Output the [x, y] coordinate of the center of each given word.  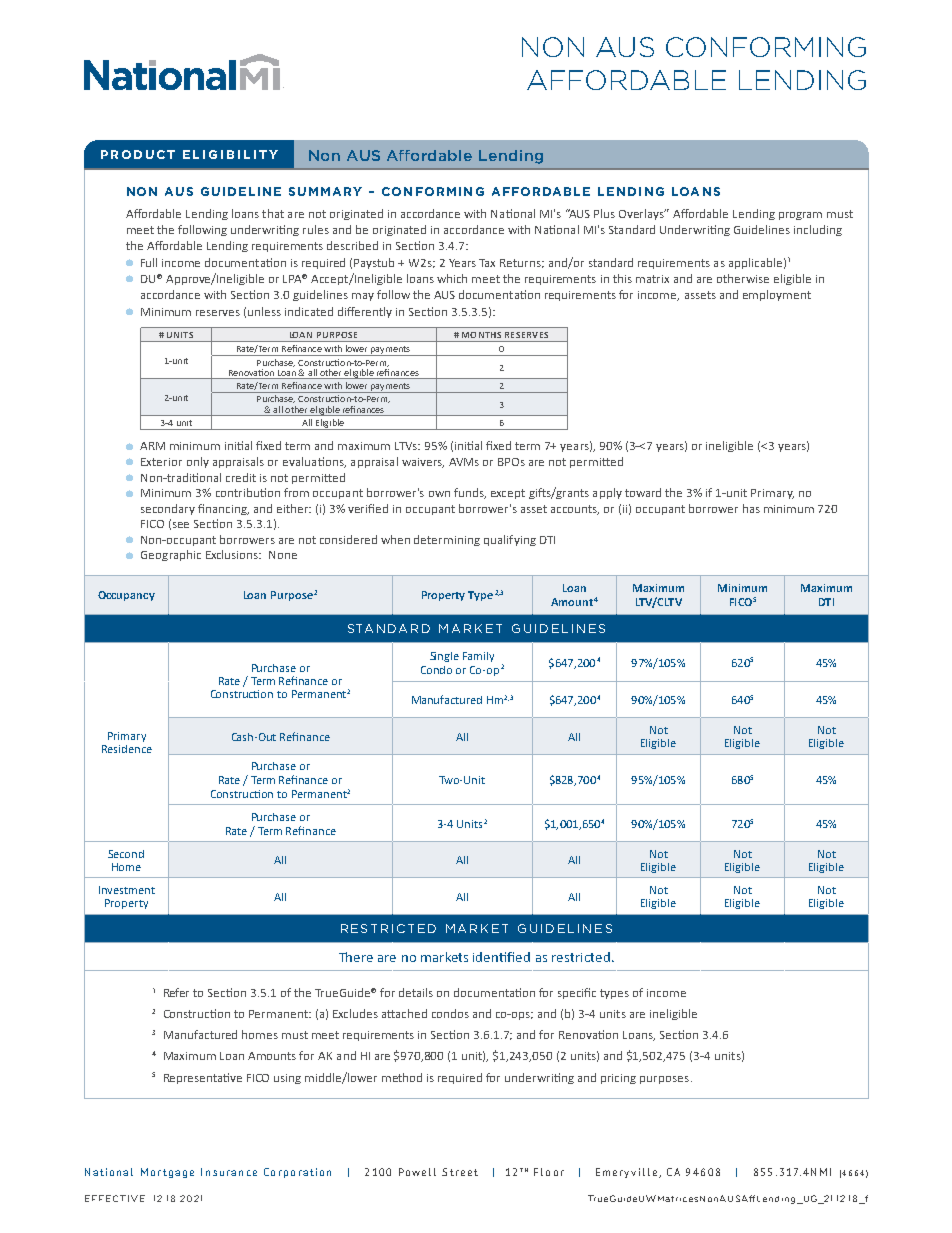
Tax [487, 263]
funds [470, 493]
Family [478, 657]
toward [643, 492]
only [198, 462]
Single [444, 657]
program [800, 216]
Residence [127, 749]
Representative [203, 1078]
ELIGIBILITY [230, 154]
